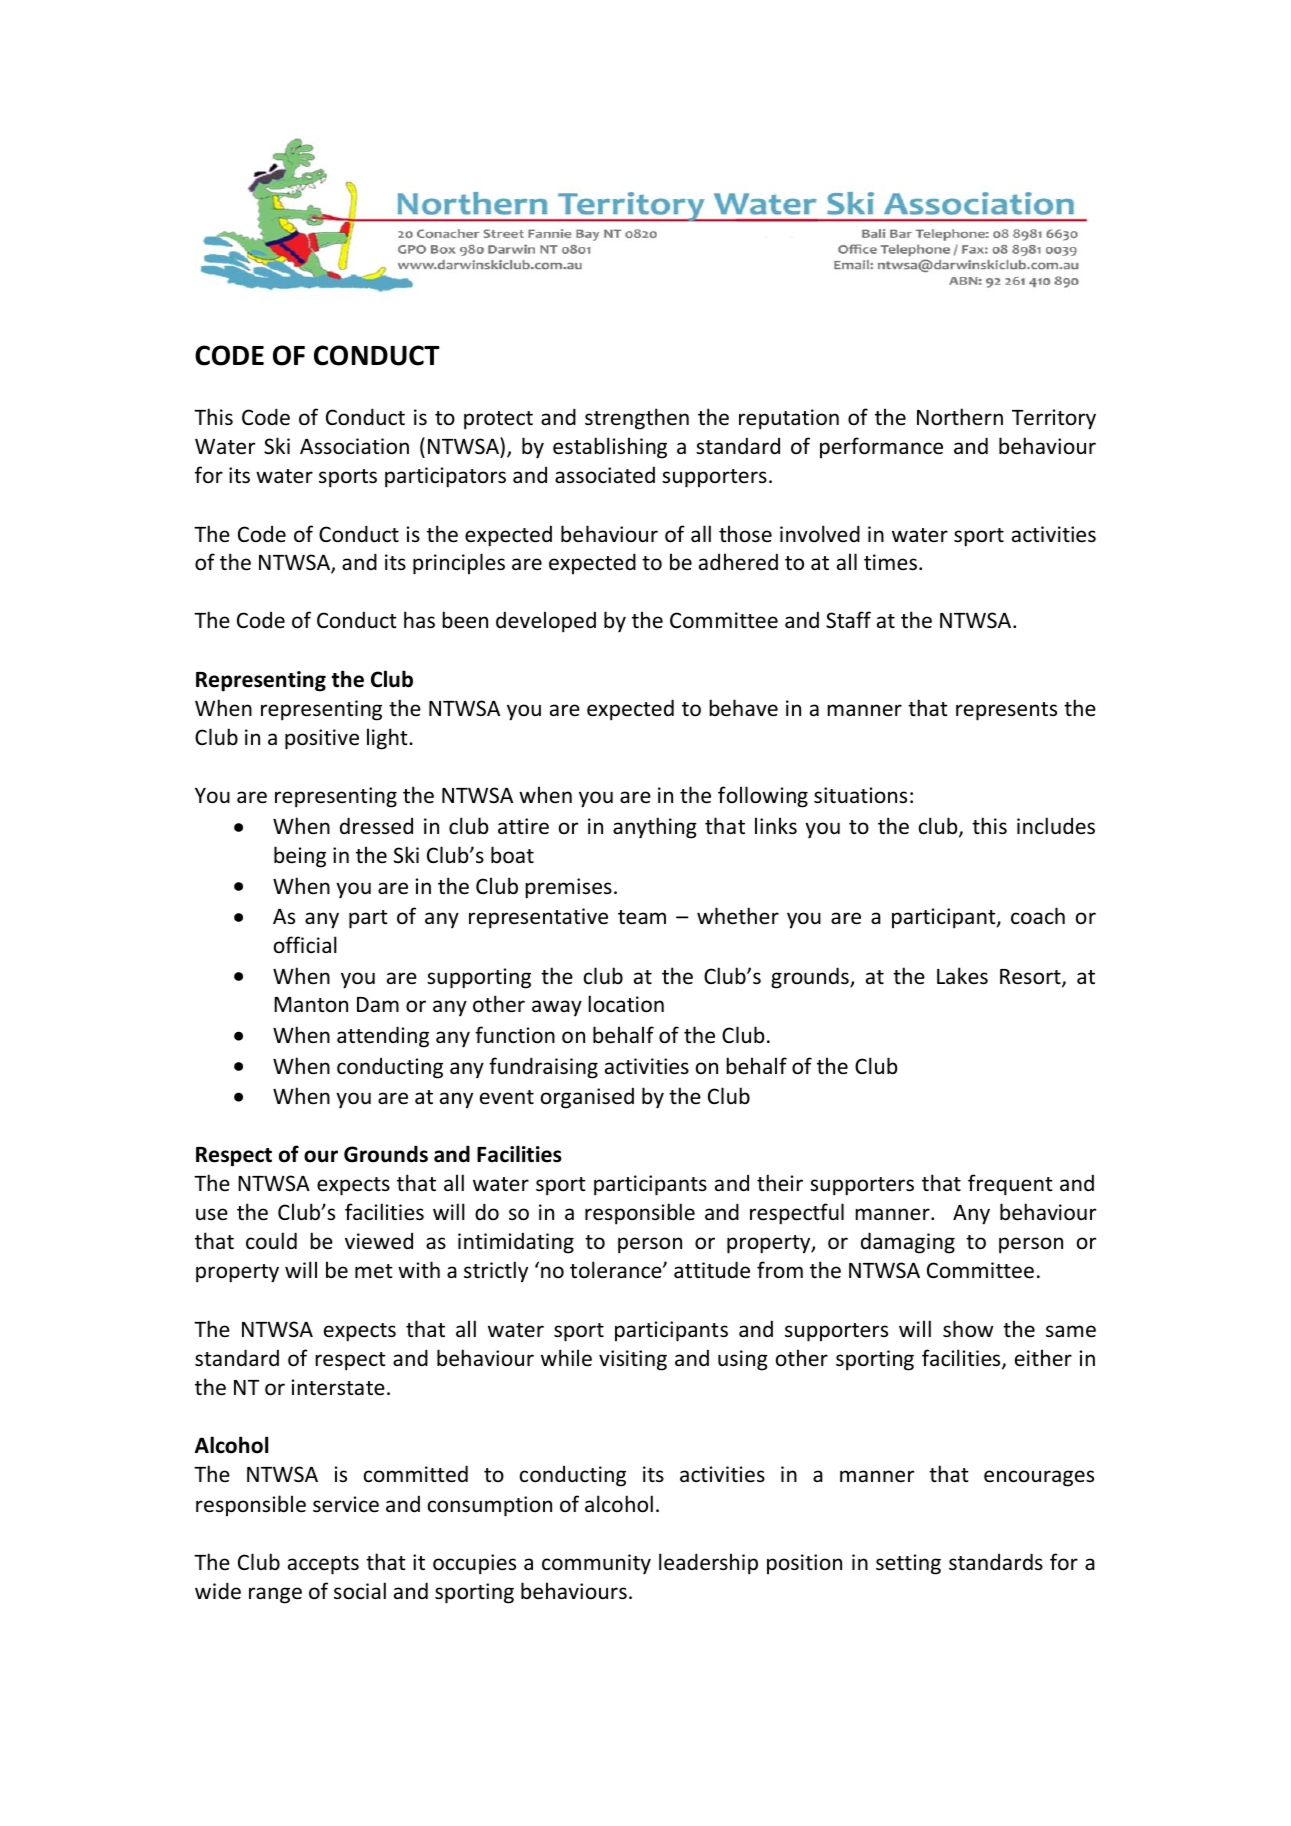 Image resolution: width=1291 pixels, height=1826 pixels. Describe the element at coordinates (374, 1271) in the screenshot. I see `met` at that location.
